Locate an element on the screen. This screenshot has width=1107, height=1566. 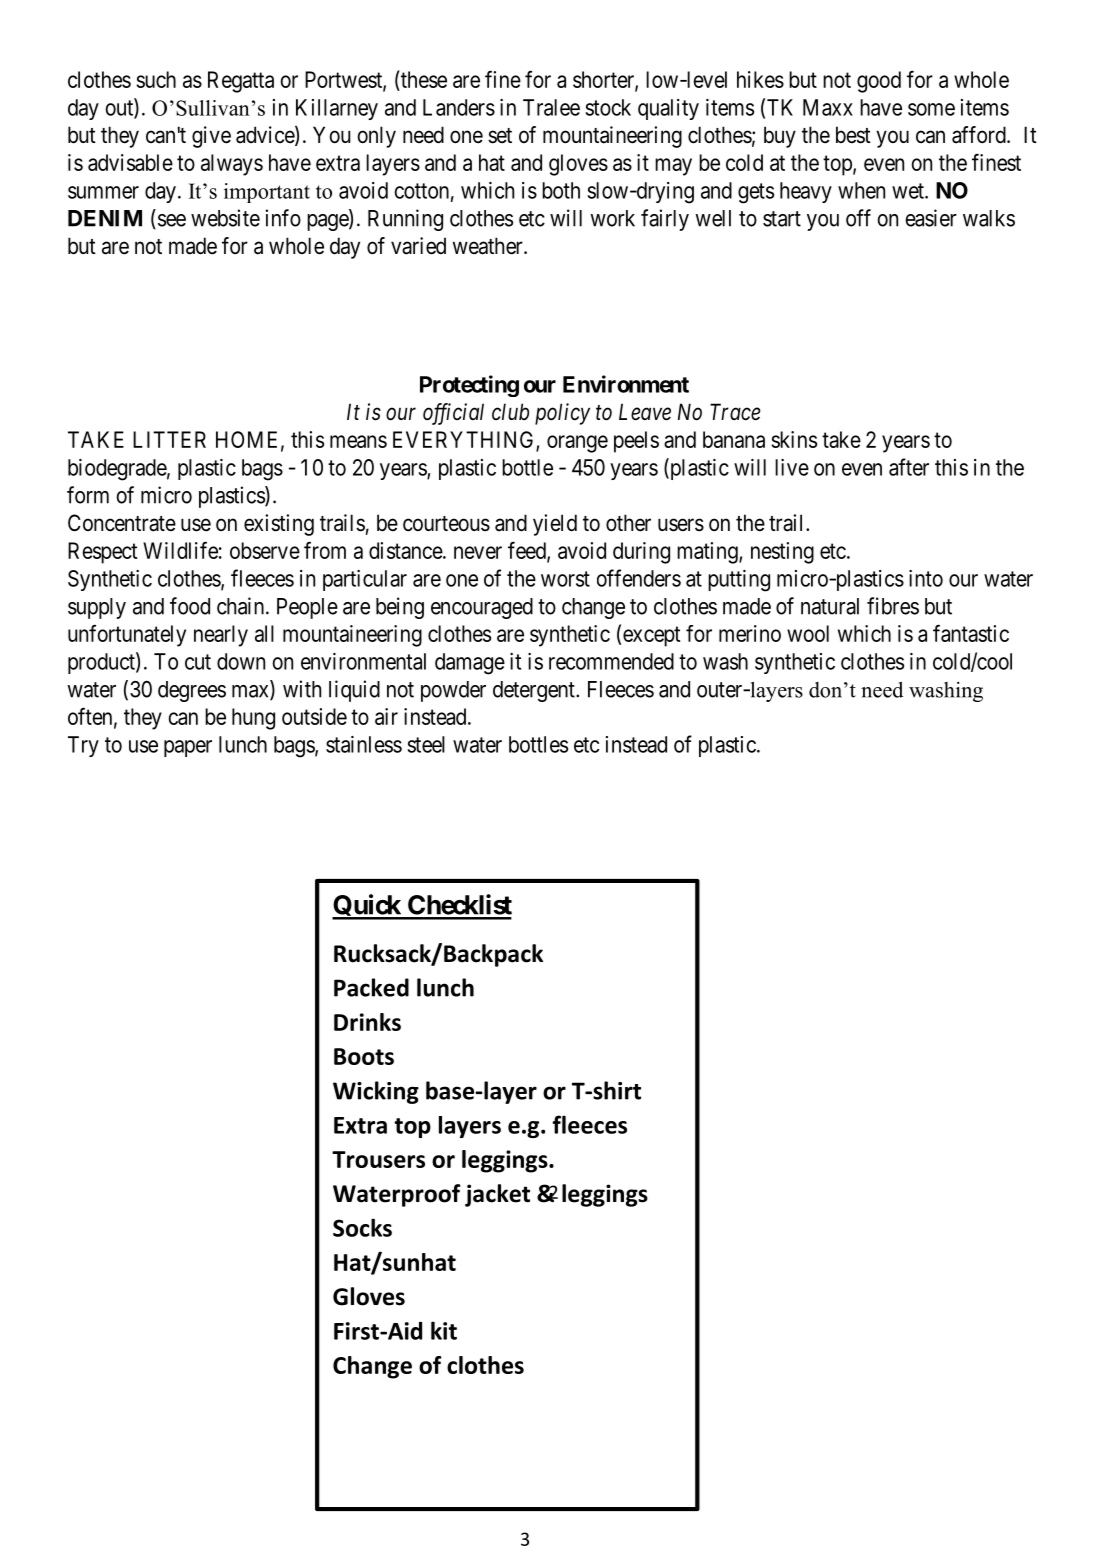
after is located at coordinates (909, 467).
